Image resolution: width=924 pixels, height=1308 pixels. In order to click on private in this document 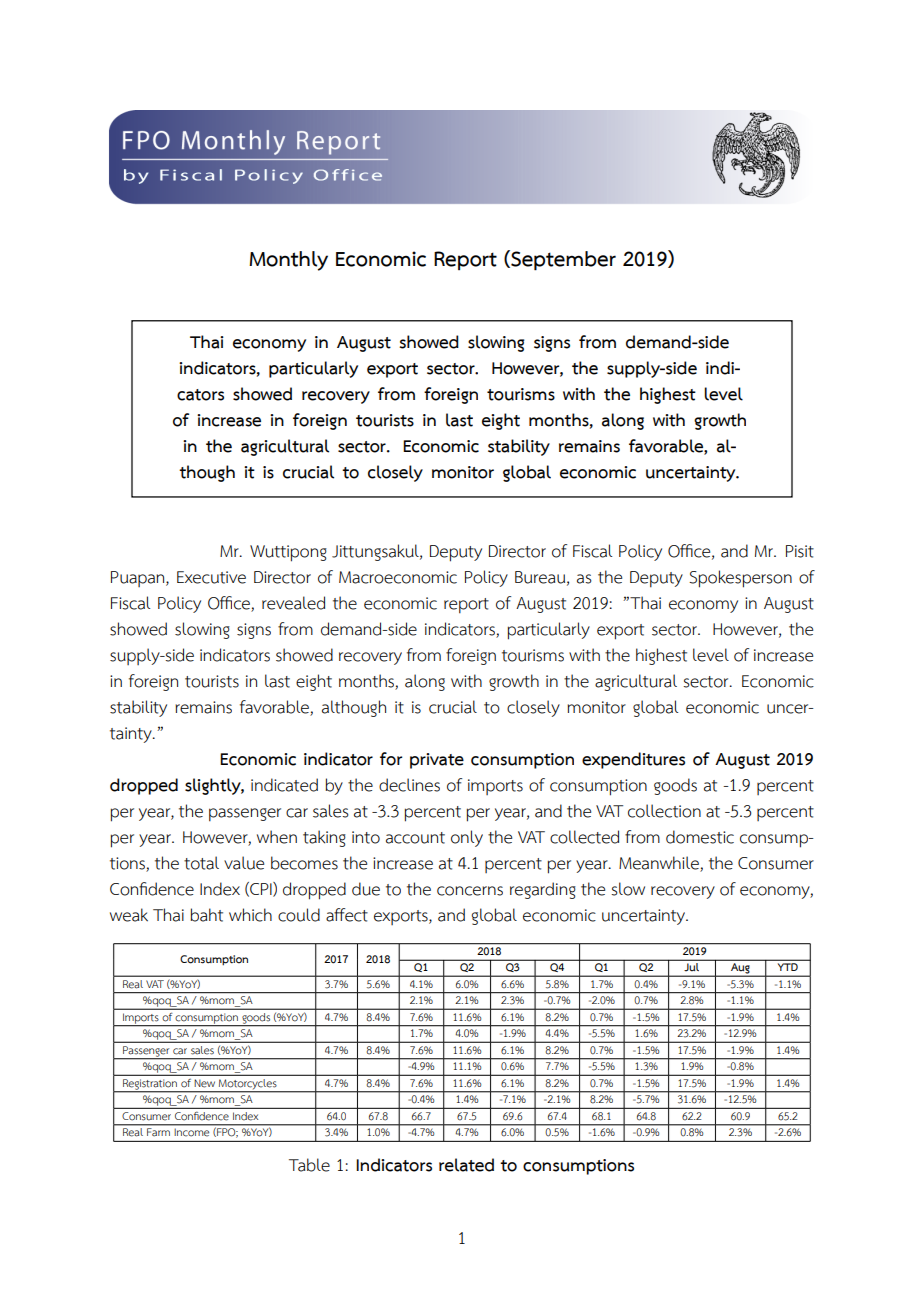, I will do `click(437, 761)`.
